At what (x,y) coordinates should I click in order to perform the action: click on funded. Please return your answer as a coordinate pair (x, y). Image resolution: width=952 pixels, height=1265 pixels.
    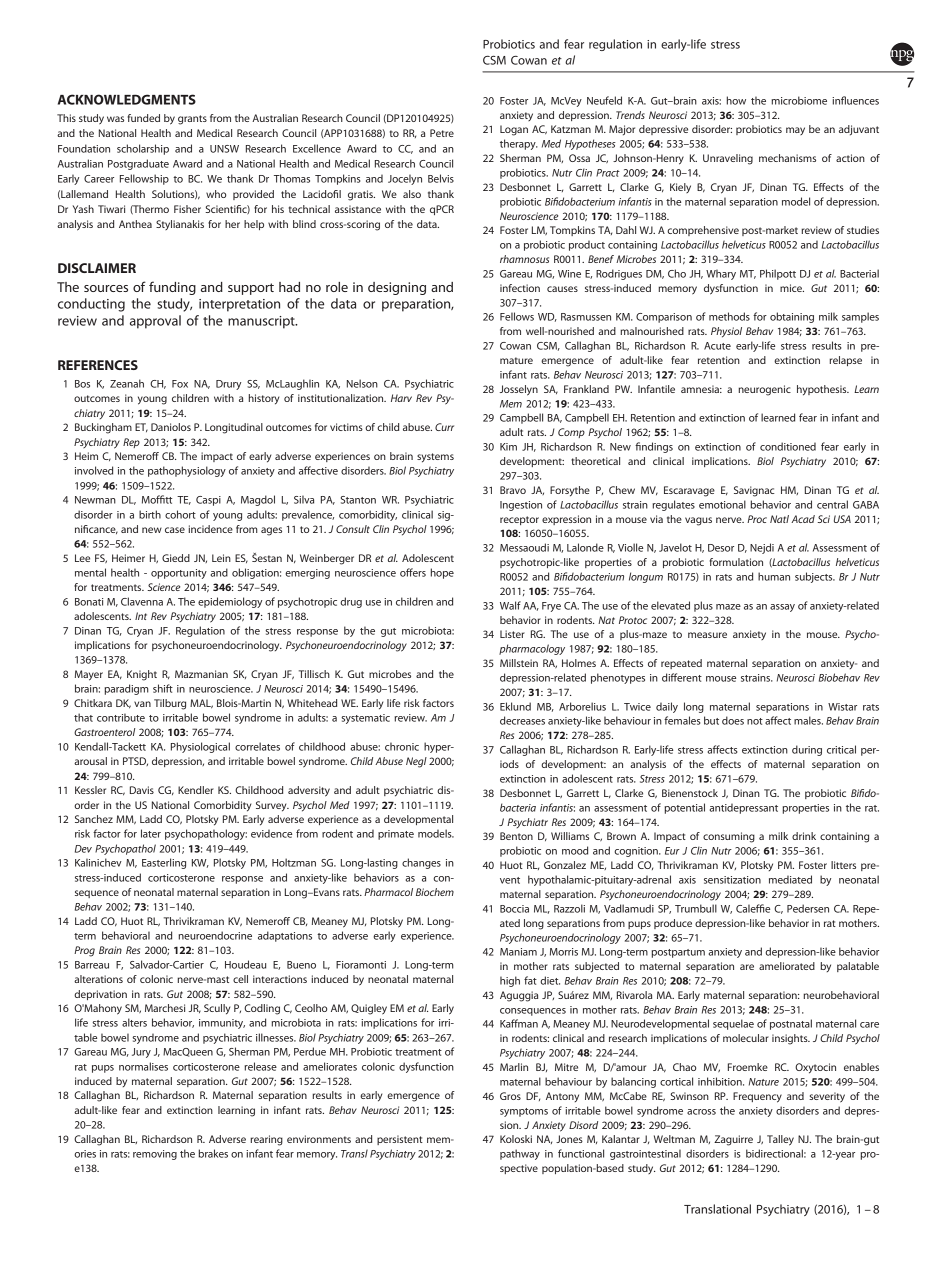
    Looking at the image, I should click on (144, 118).
